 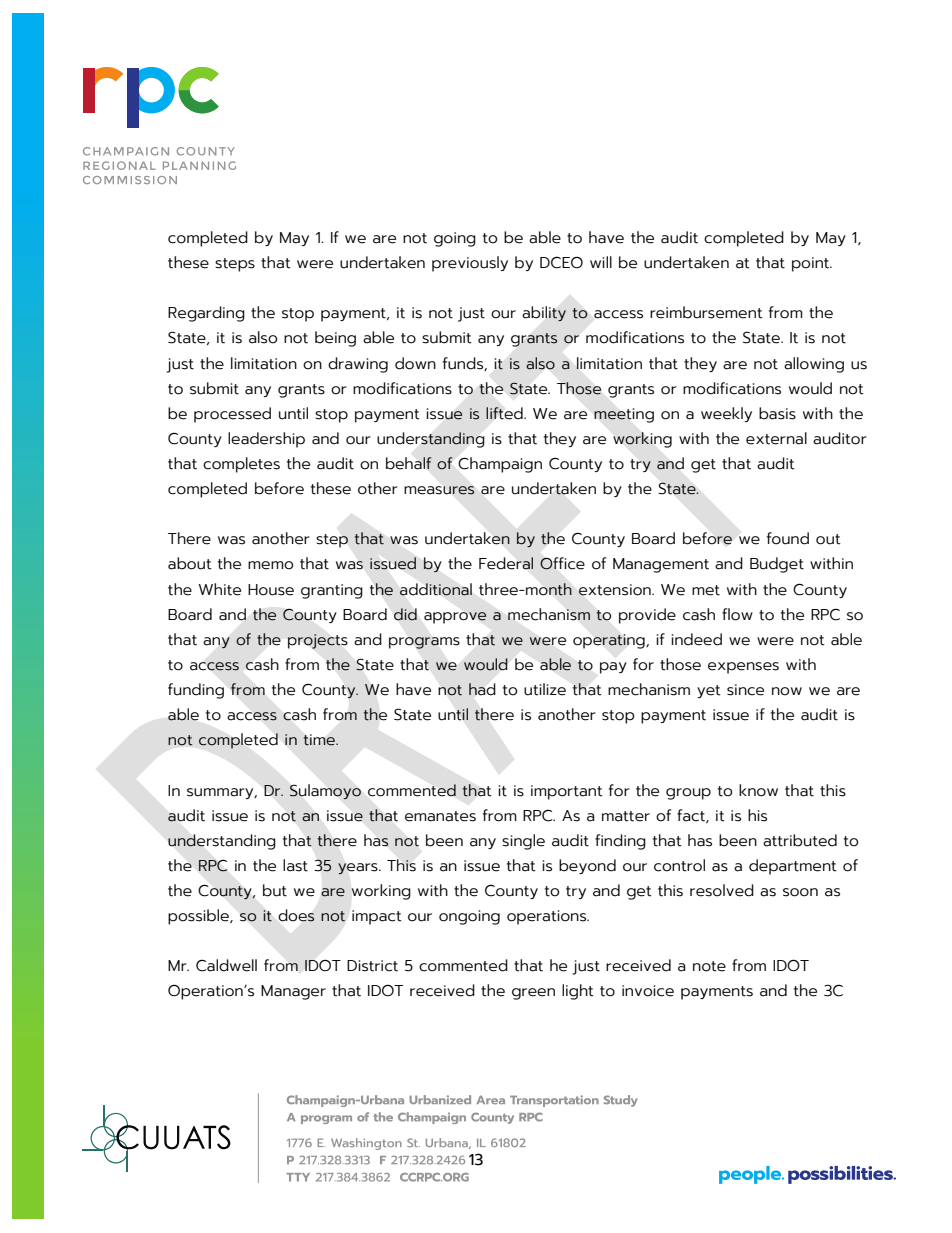 What do you see at coordinates (318, 641) in the page?
I see `projects` at bounding box center [318, 641].
